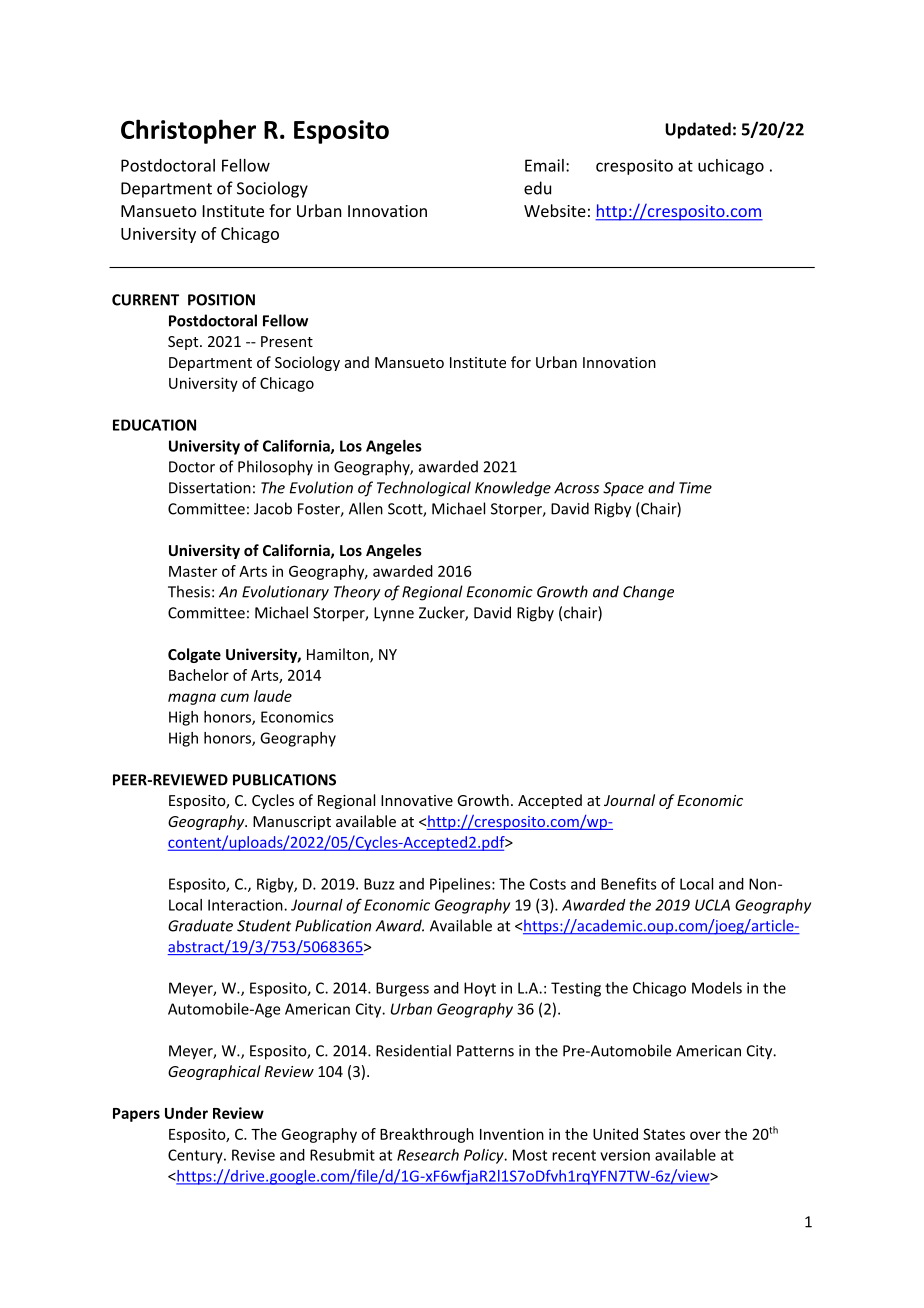  I want to click on Email, so click(544, 165).
